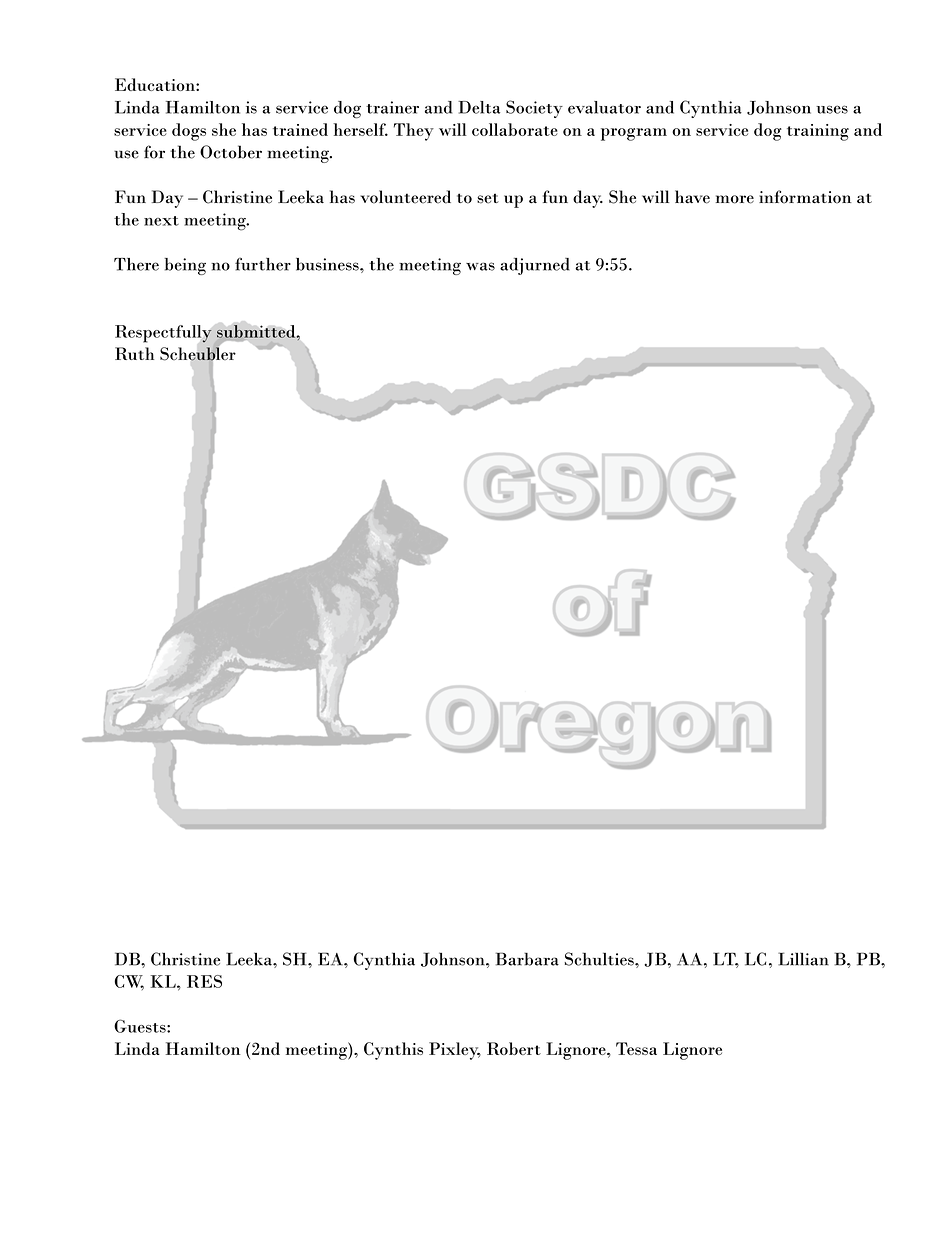 Image resolution: width=952 pixels, height=1233 pixels. What do you see at coordinates (515, 129) in the page?
I see `collaborate` at bounding box center [515, 129].
